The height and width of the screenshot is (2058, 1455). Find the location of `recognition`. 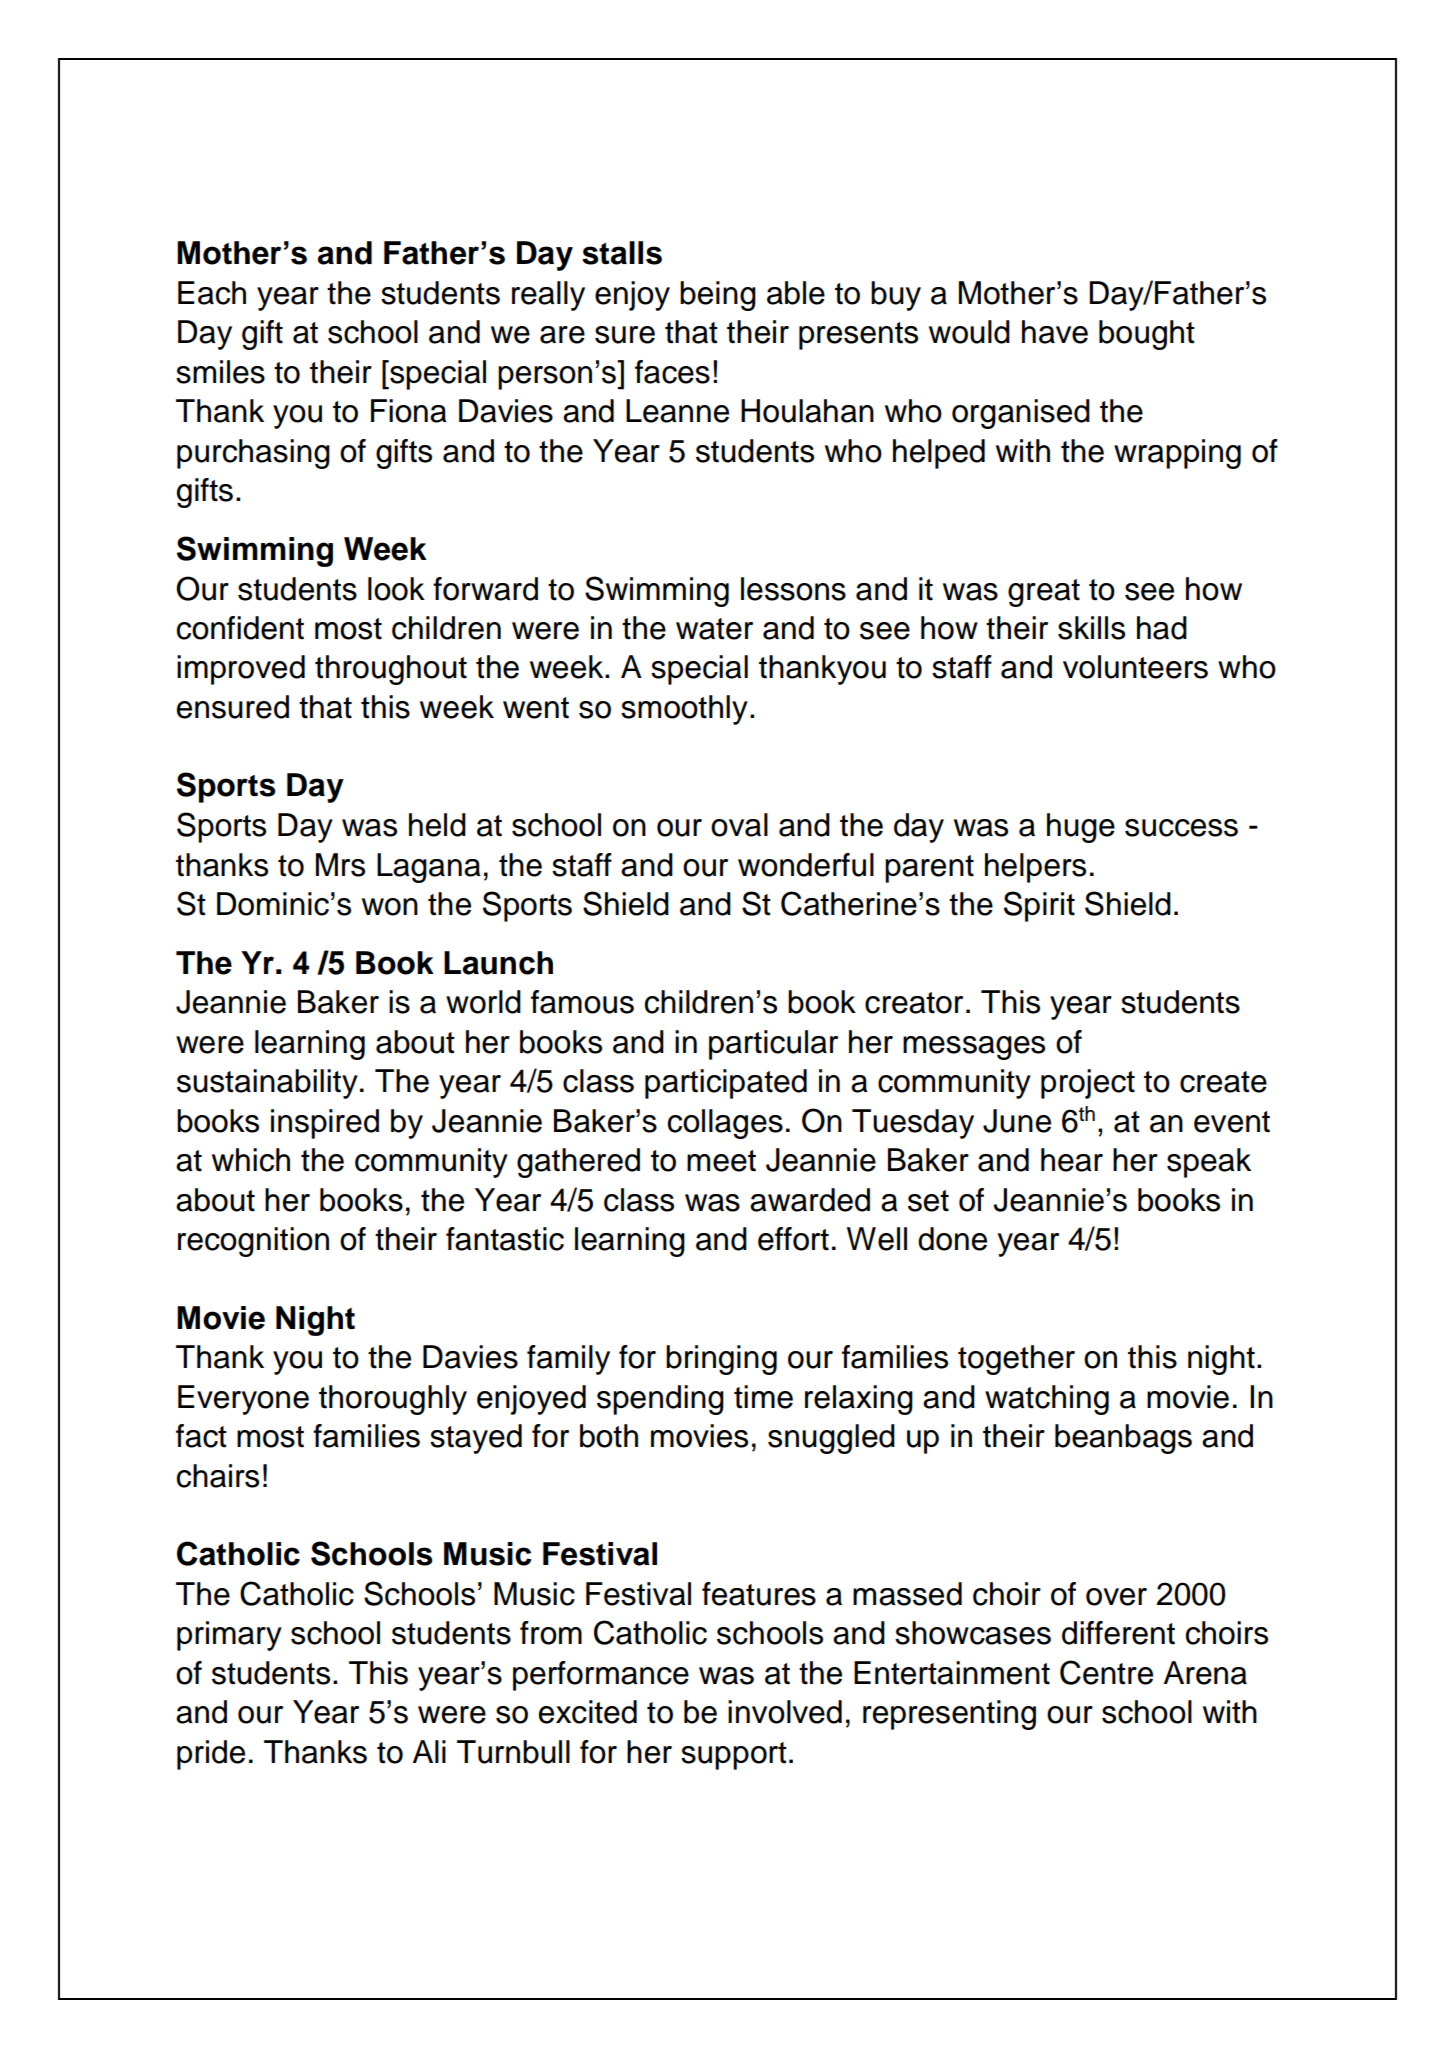

recognition is located at coordinates (253, 1242).
